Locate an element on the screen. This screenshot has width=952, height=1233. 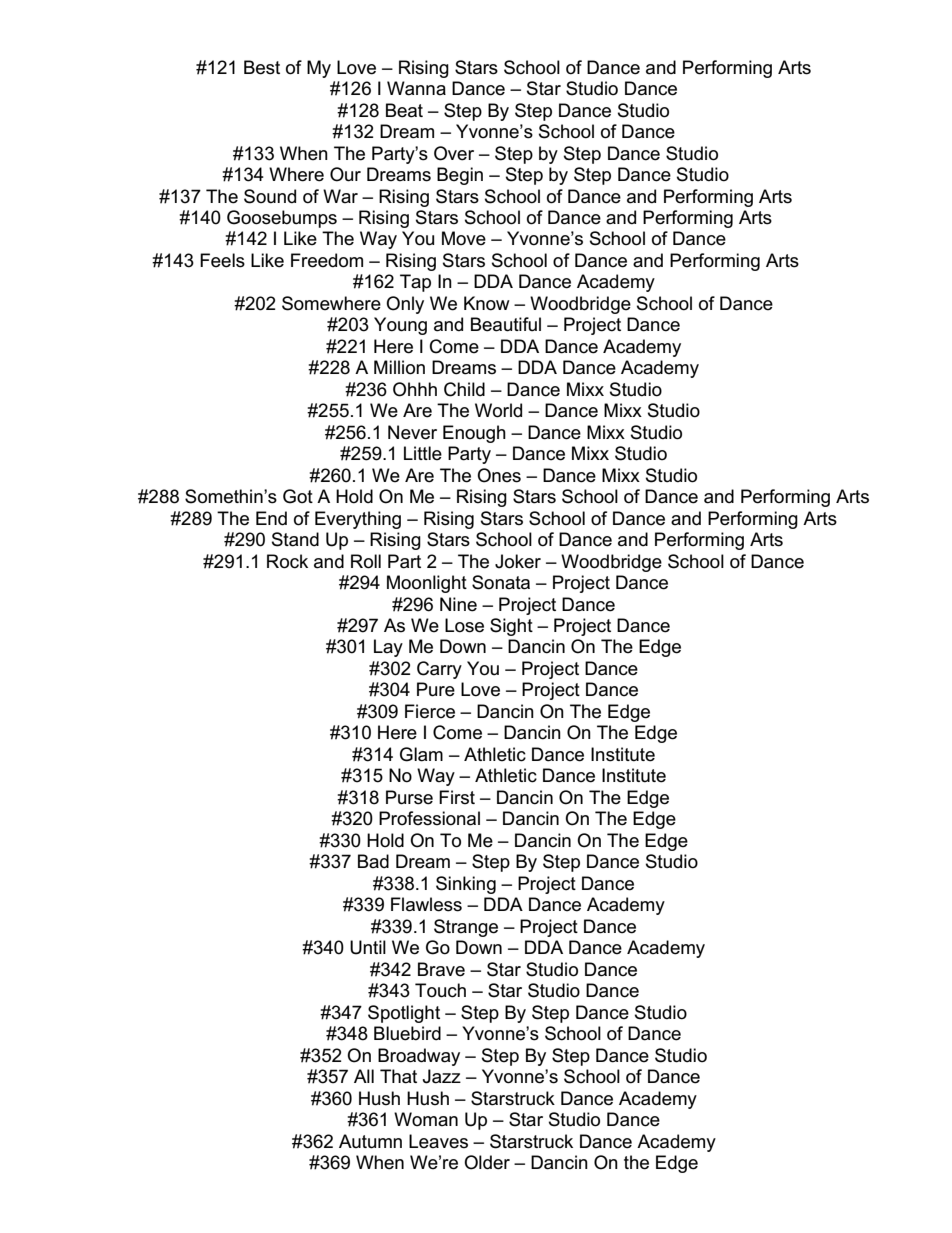
Bad is located at coordinates (373, 861).
